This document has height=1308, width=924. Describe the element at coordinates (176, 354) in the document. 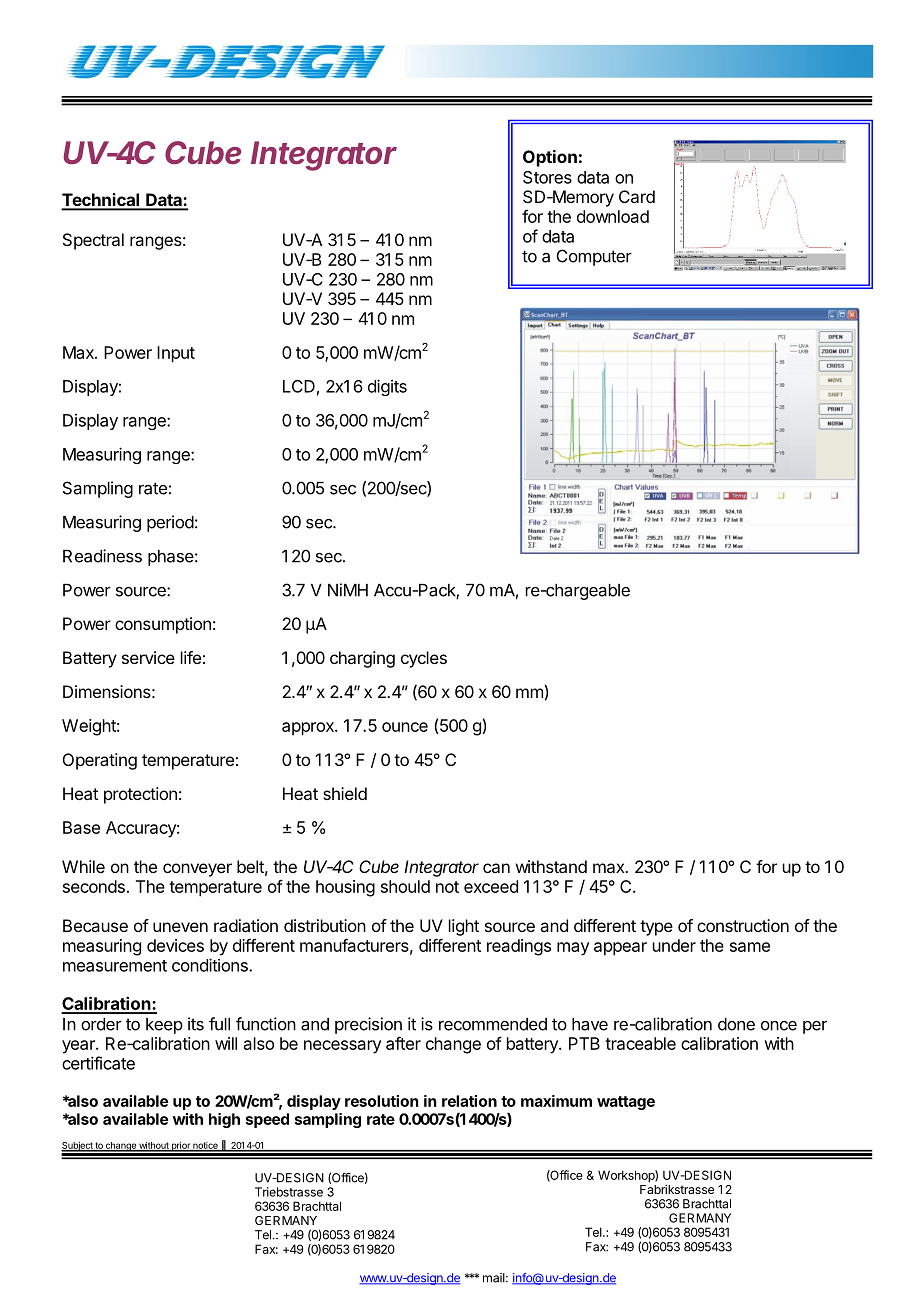

I see `Input` at that location.
